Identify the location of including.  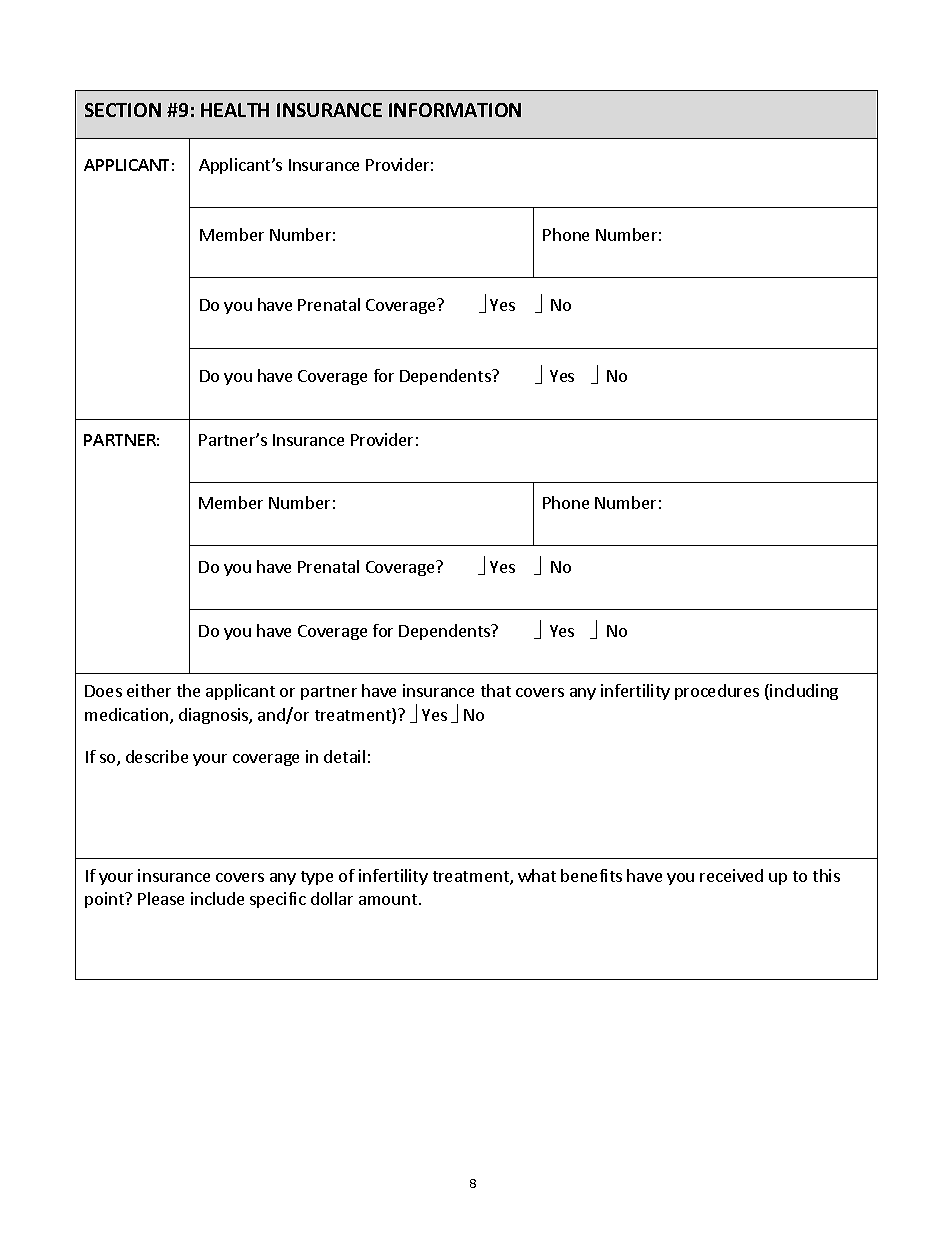
(804, 692).
